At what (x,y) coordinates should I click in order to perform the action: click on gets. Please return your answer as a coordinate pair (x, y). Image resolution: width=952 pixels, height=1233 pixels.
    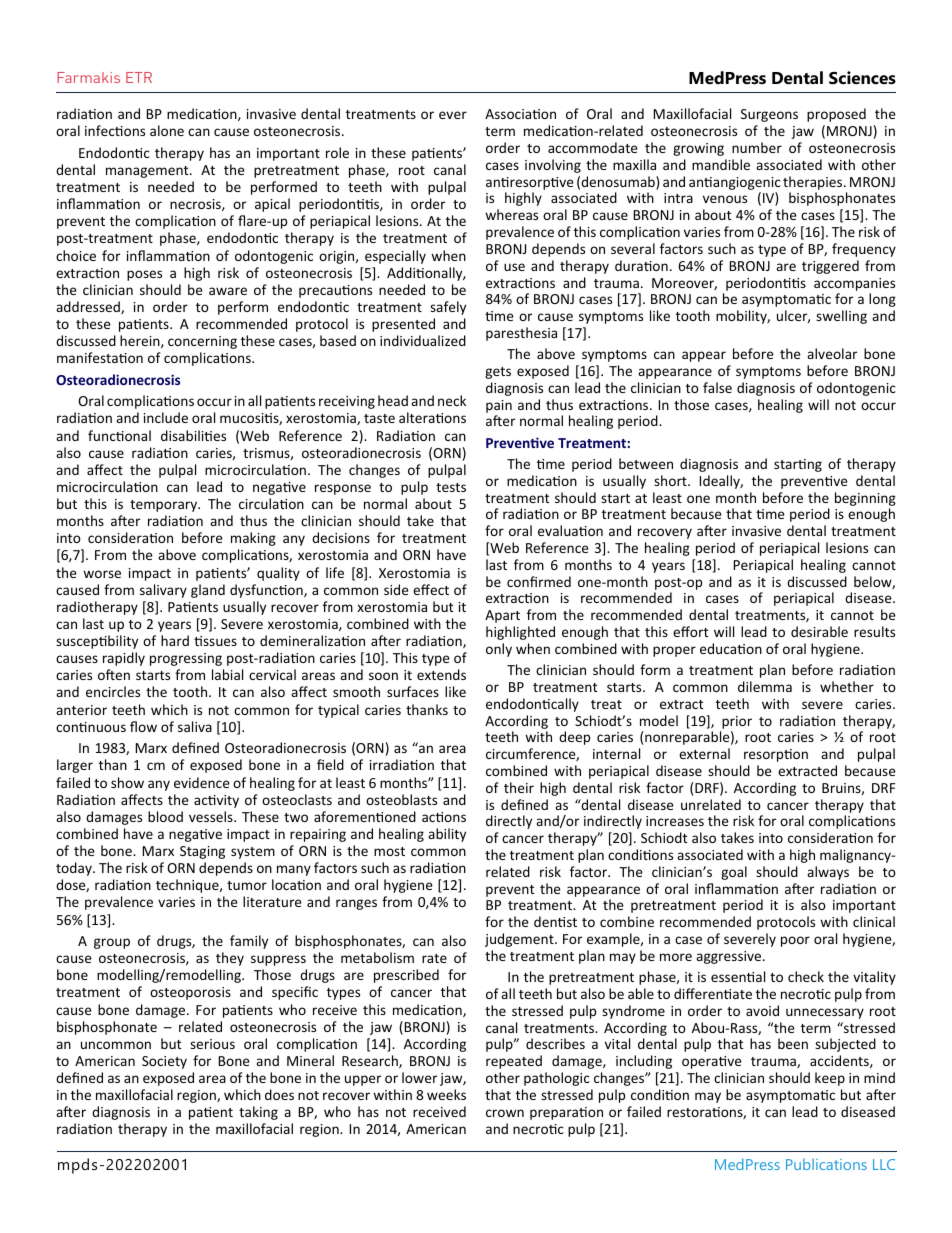
    Looking at the image, I should click on (498, 373).
